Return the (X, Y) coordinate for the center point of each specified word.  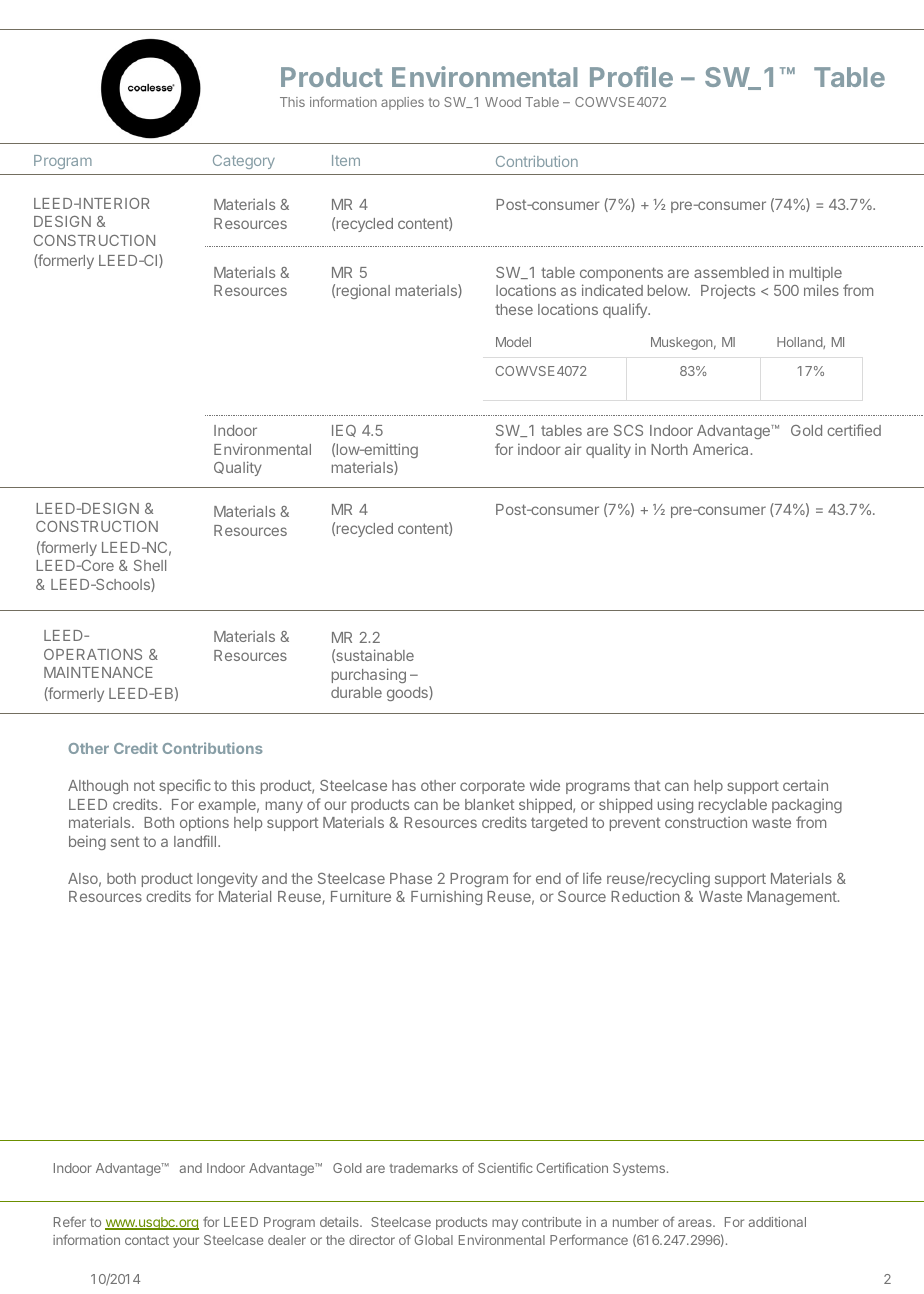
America (720, 449)
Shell (150, 565)
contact (147, 1240)
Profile (631, 76)
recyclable (733, 806)
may (505, 1224)
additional (777, 1222)
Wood (503, 102)
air (573, 449)
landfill (196, 841)
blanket (490, 804)
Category (244, 162)
